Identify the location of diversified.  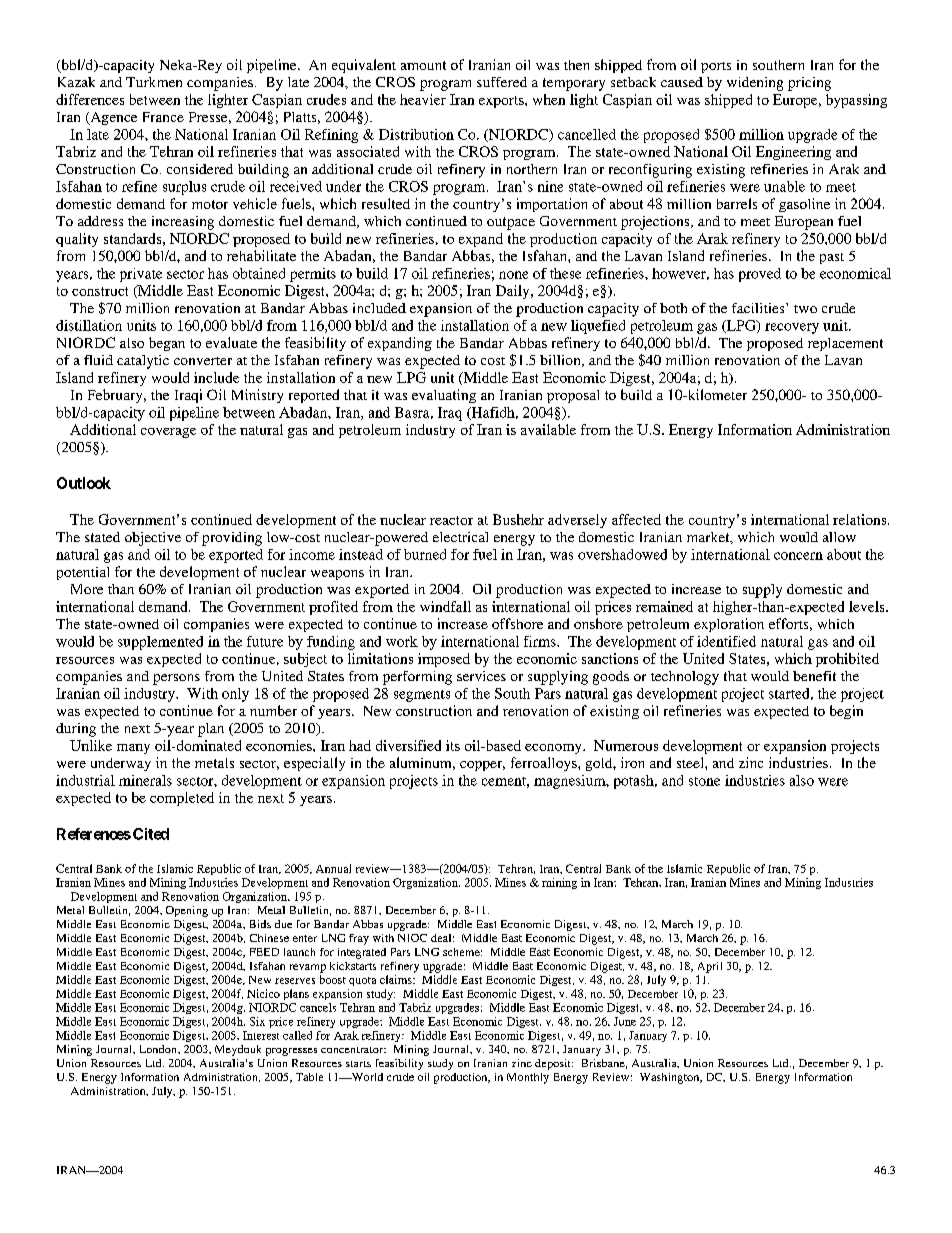
(408, 745).
